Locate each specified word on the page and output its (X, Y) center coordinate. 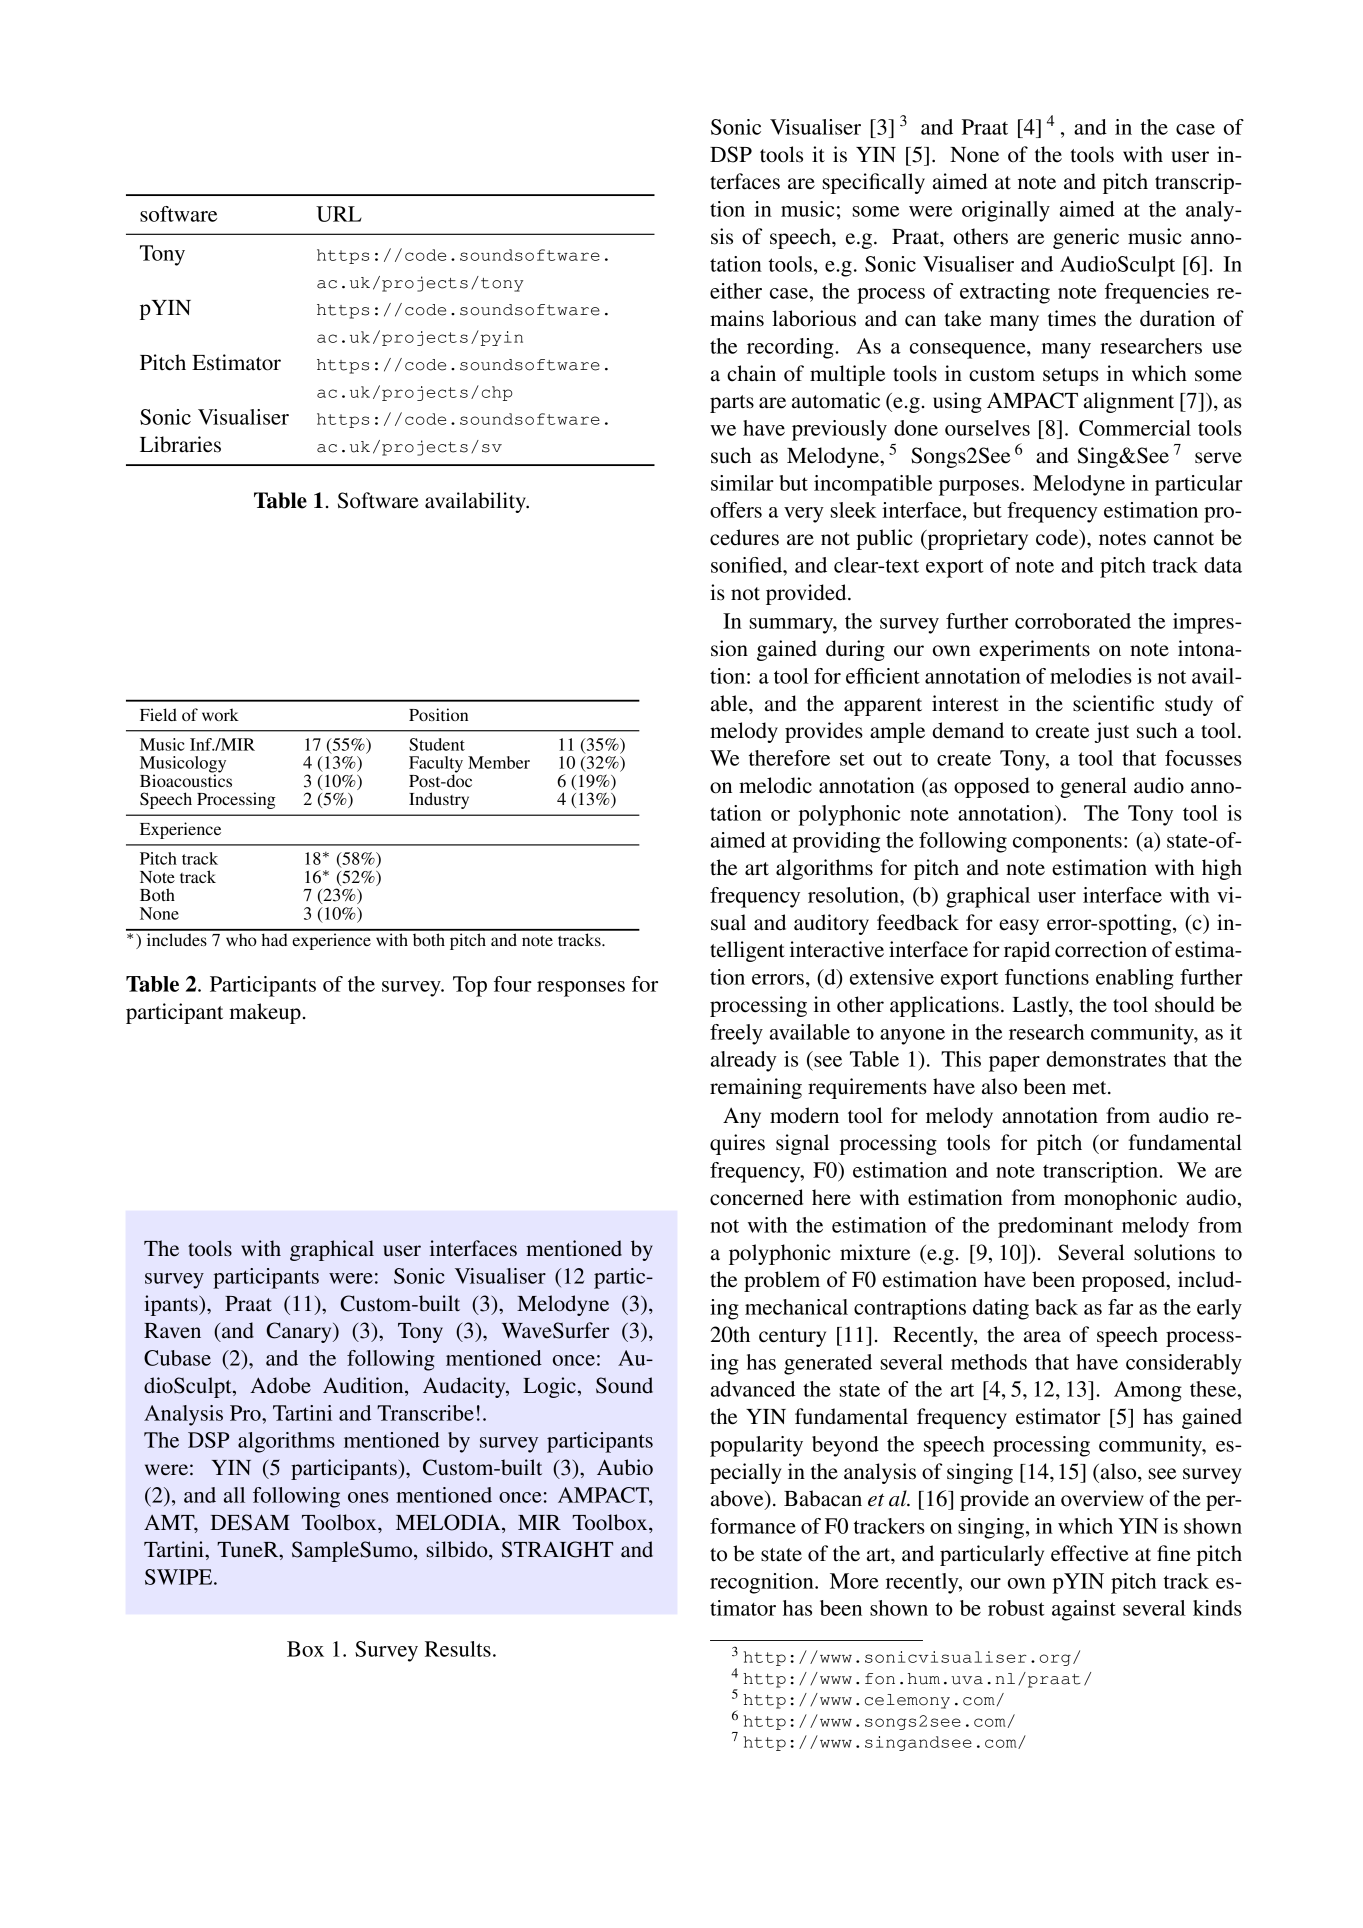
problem (782, 1281)
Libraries (180, 444)
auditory (831, 924)
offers (736, 510)
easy (1019, 927)
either (736, 291)
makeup (265, 1013)
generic (1086, 238)
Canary (300, 1332)
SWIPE (180, 1577)
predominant (1055, 1227)
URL (339, 214)
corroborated (1073, 621)
